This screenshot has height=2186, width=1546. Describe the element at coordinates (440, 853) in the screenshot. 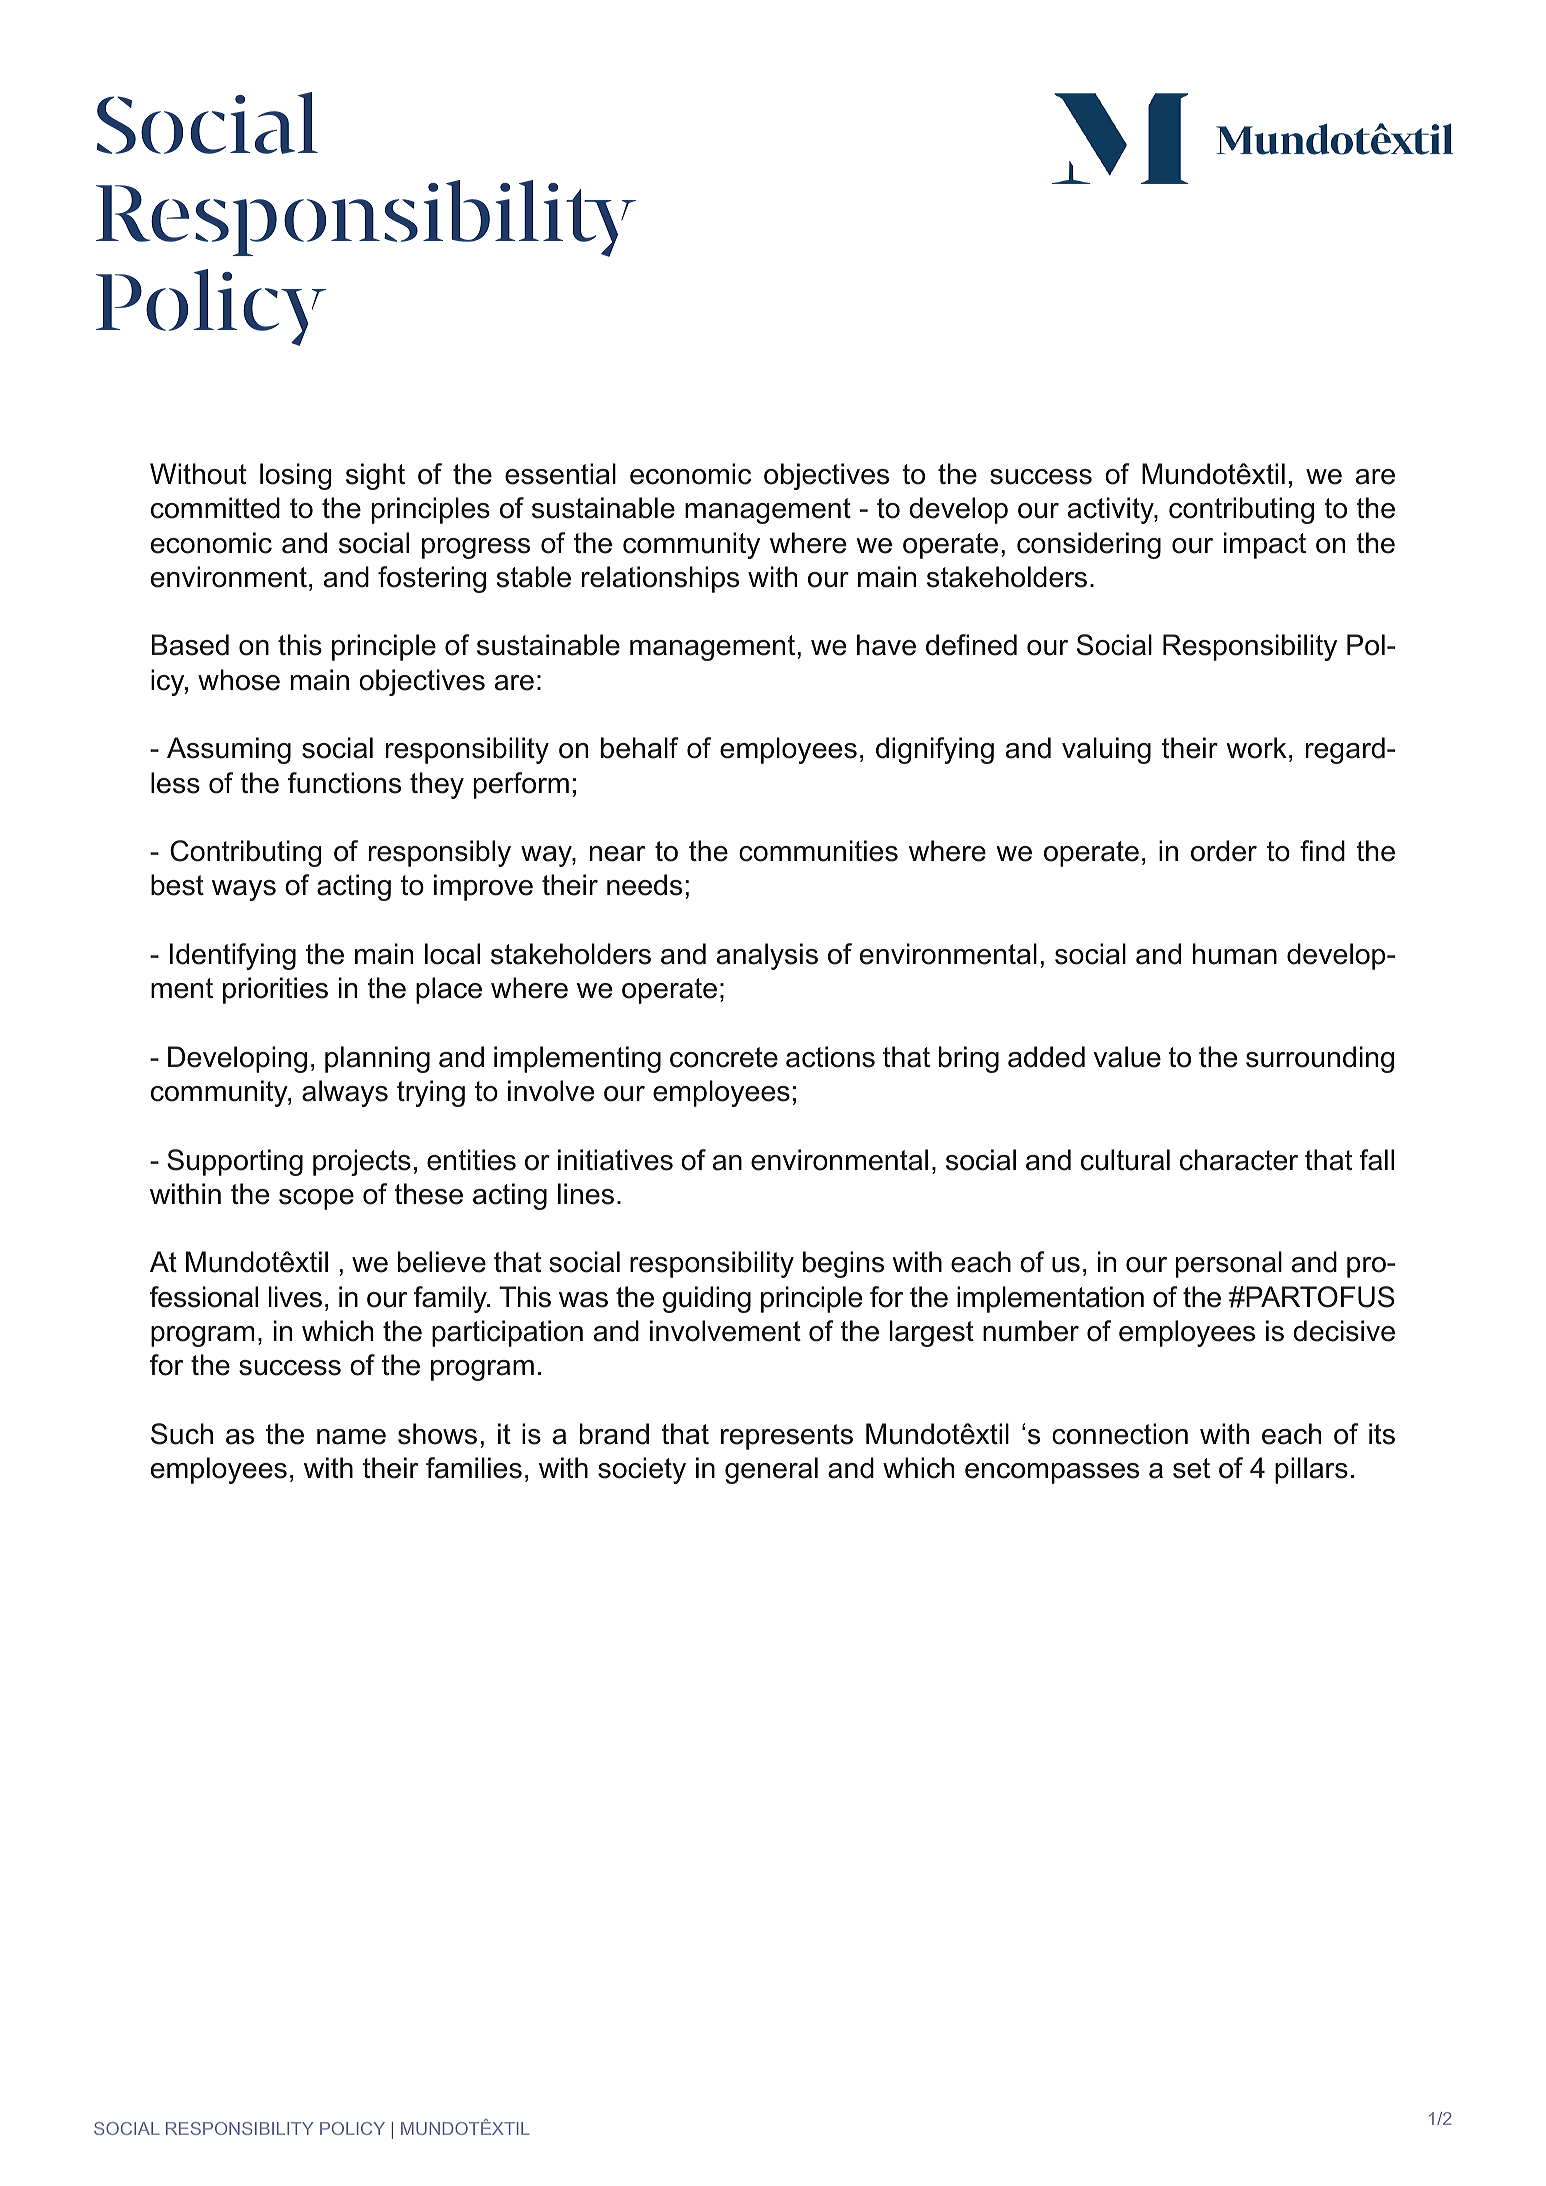

I see `responsibly` at that location.
